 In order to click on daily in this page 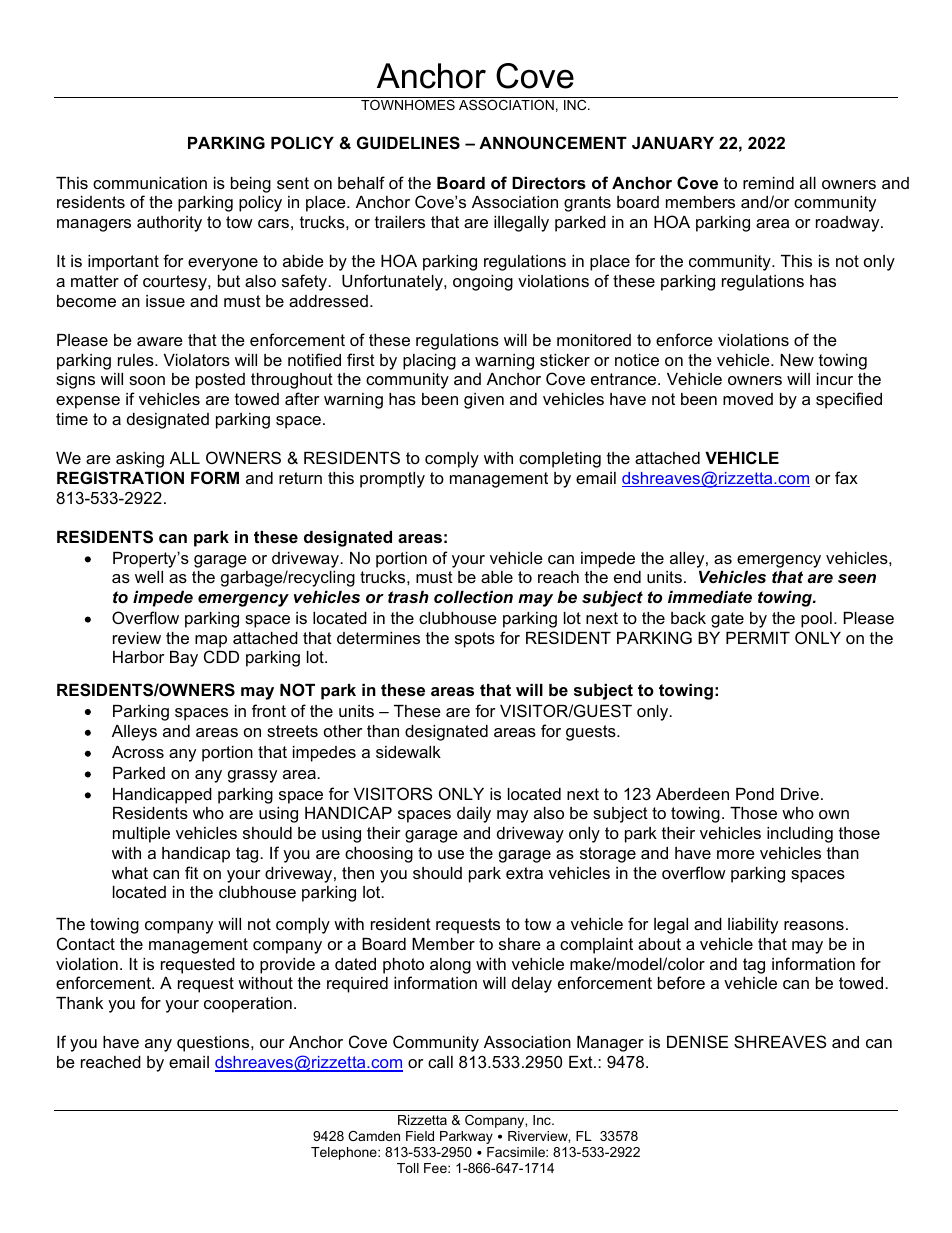, I will do `click(474, 815)`.
